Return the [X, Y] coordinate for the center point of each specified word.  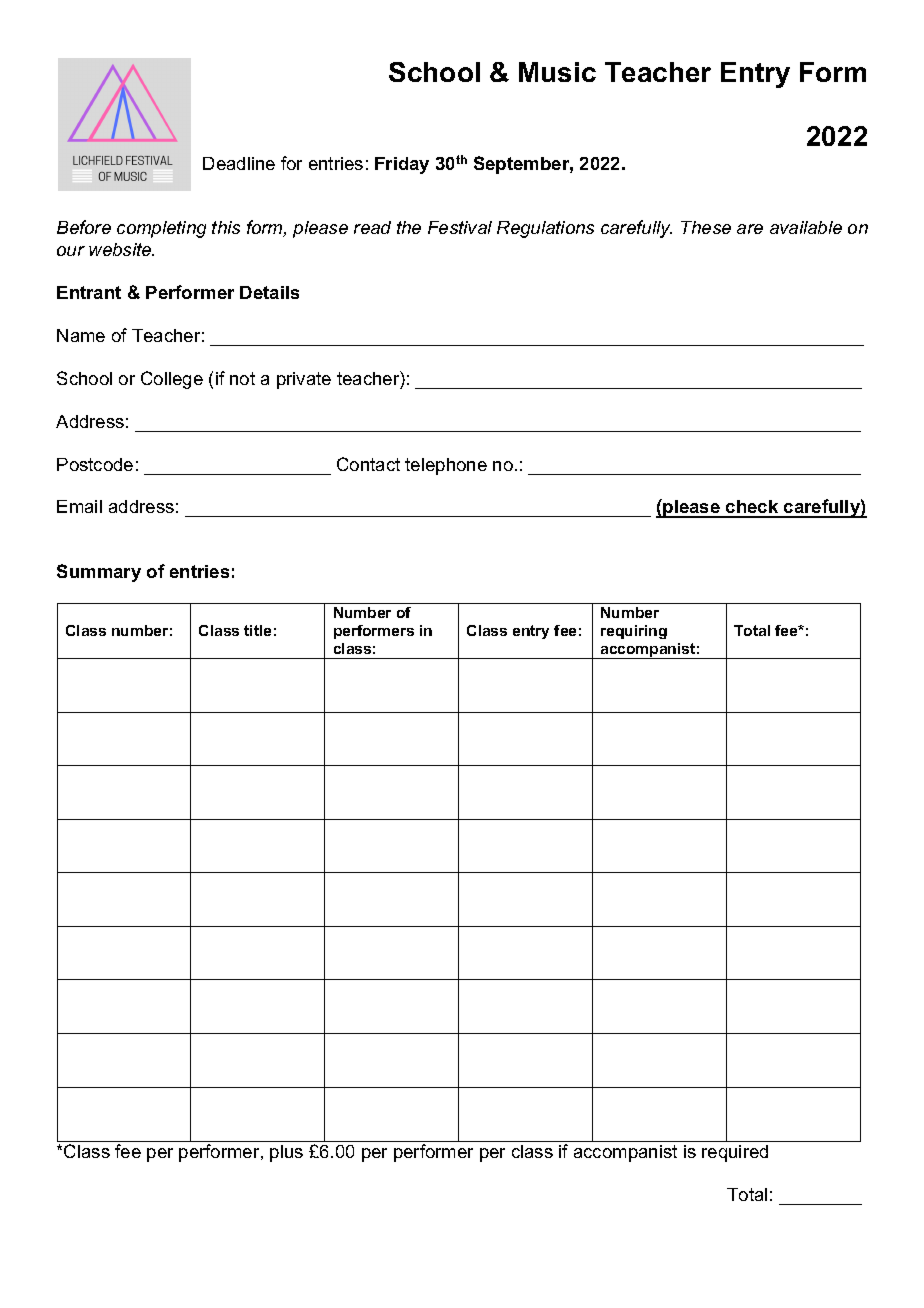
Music [557, 72]
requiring [634, 632]
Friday [402, 165]
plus [286, 1153]
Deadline [239, 163]
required [735, 1153]
